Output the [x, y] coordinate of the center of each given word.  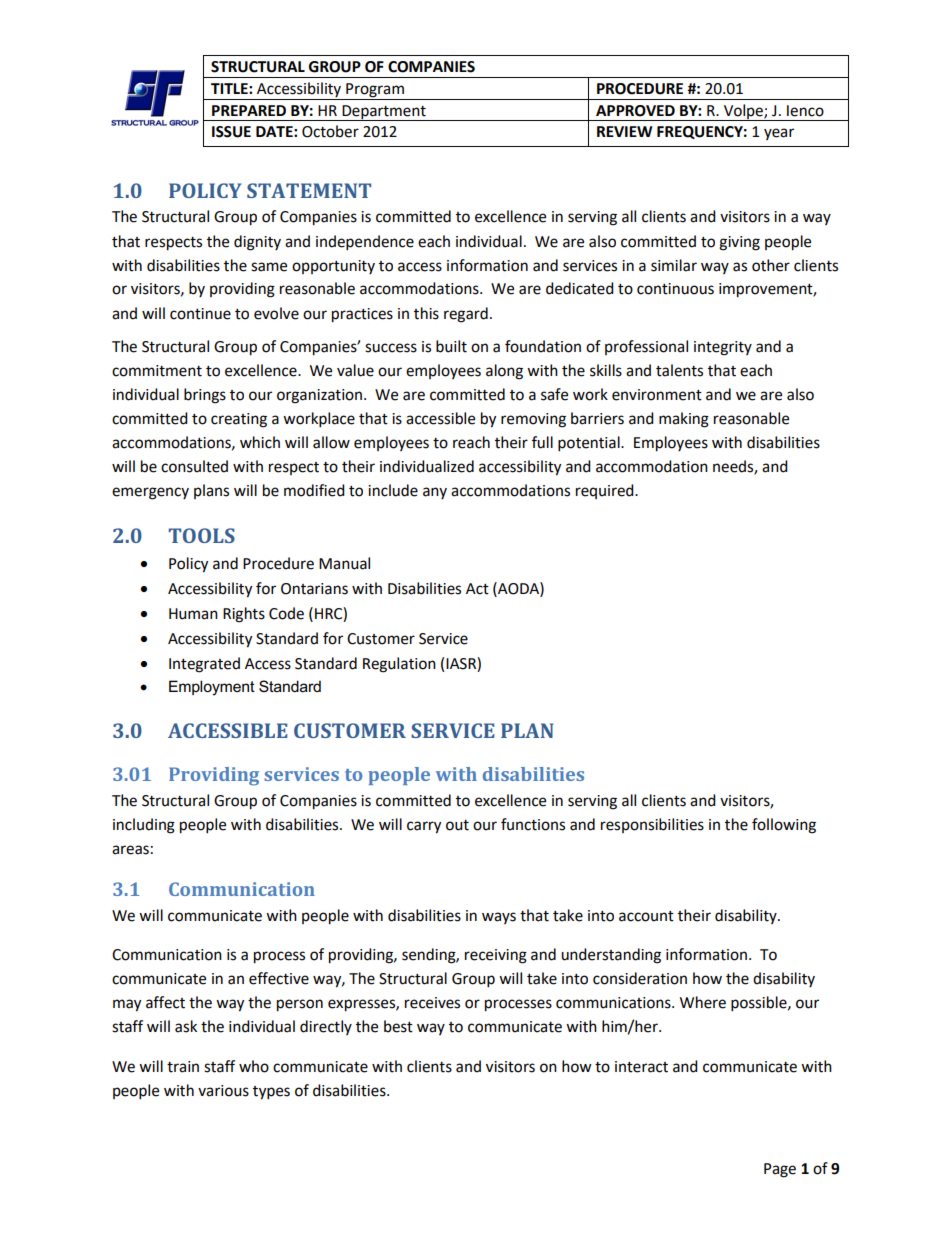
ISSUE [231, 132]
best [398, 1026]
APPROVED [635, 111]
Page [780, 1170]
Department [384, 113]
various [223, 1091]
